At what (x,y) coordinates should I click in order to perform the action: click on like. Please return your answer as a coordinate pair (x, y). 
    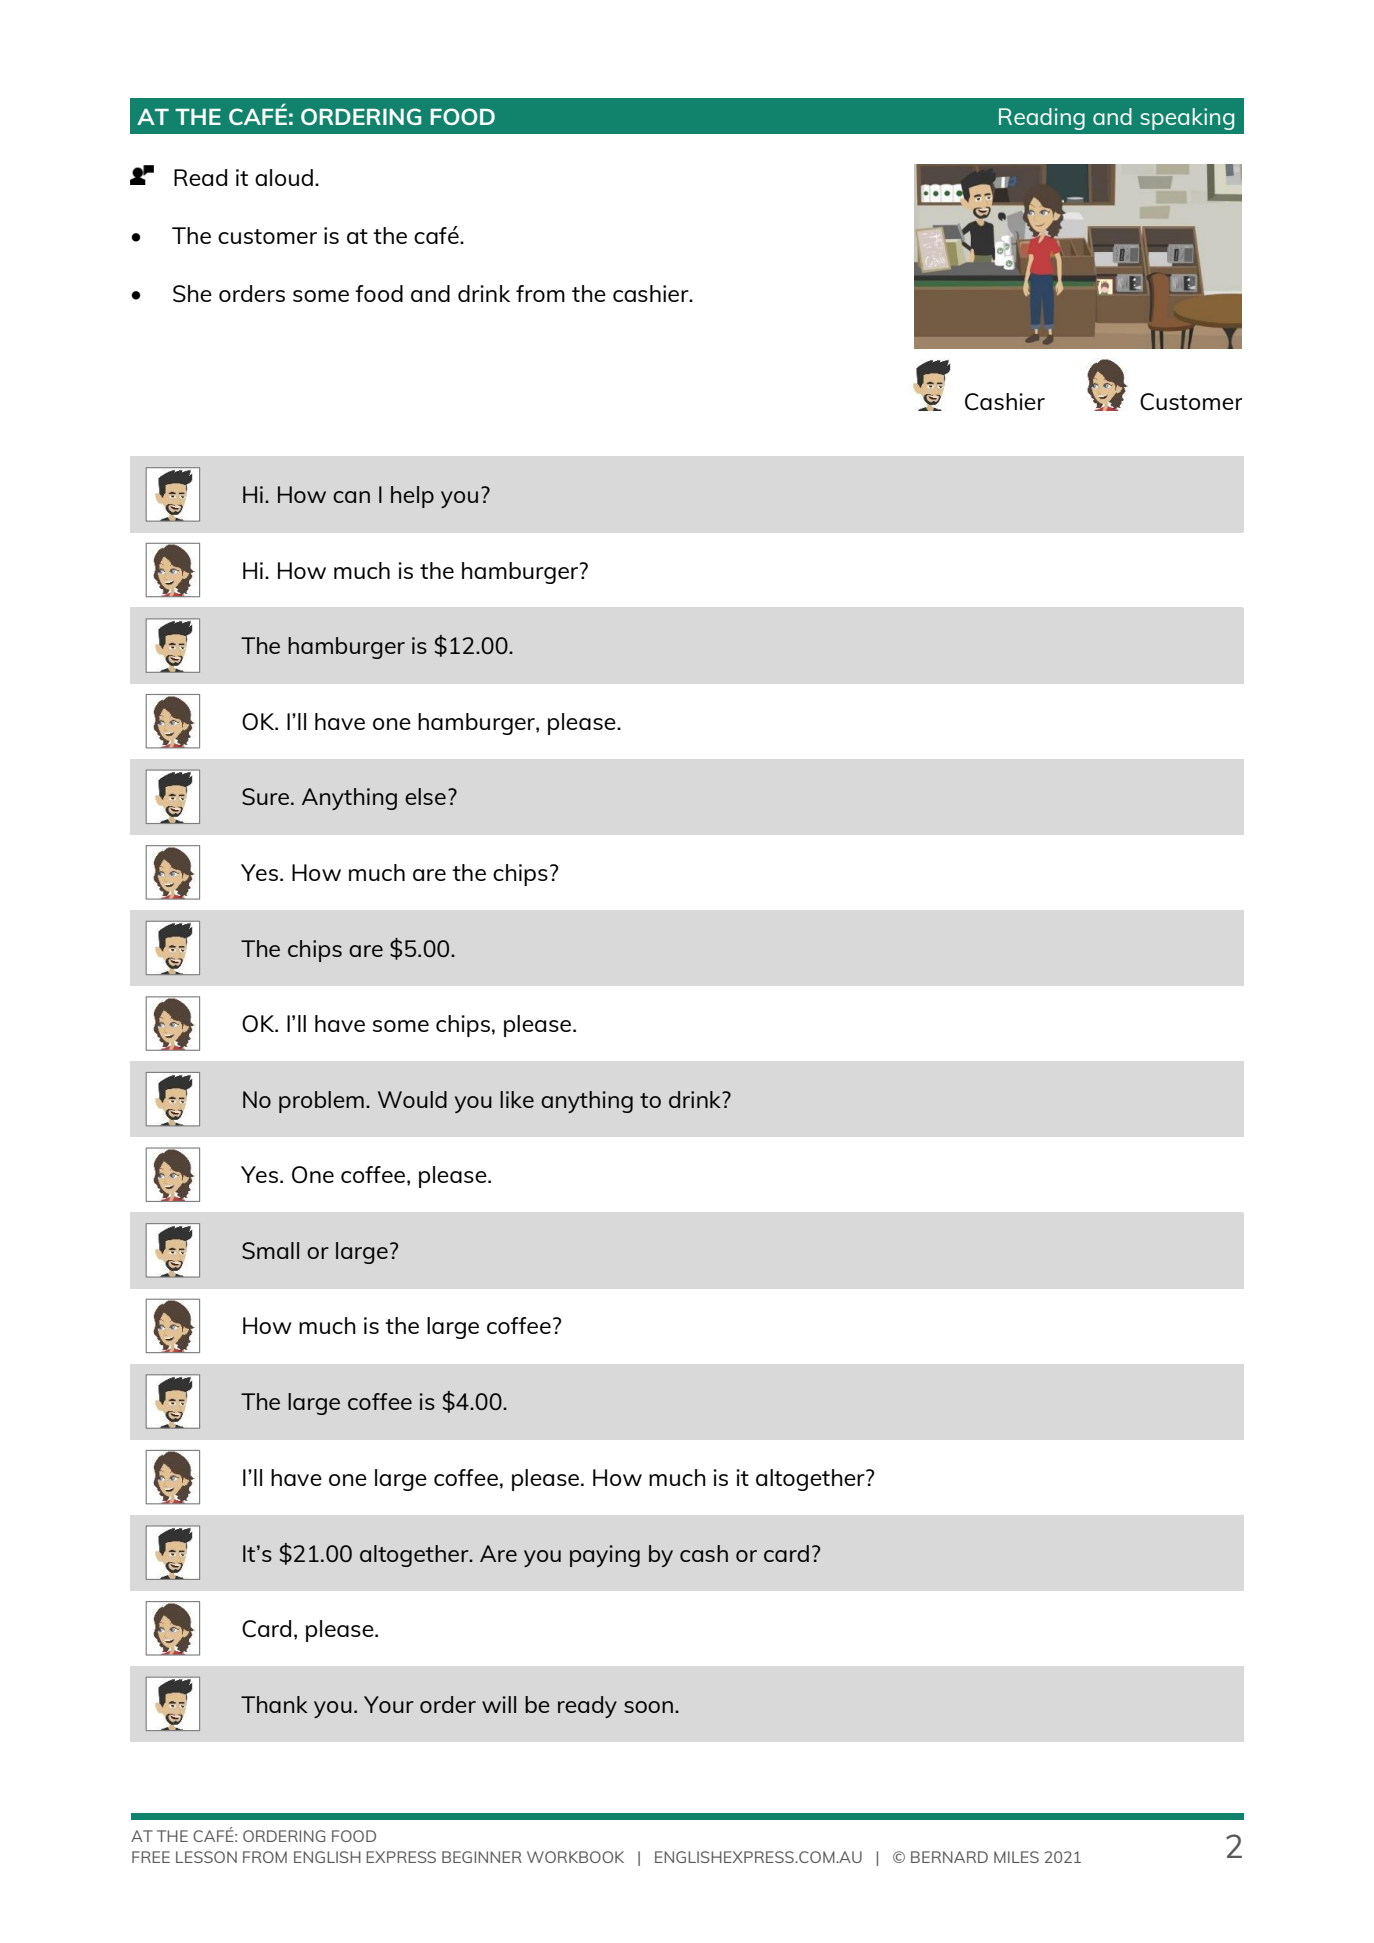
    Looking at the image, I should click on (517, 1099).
